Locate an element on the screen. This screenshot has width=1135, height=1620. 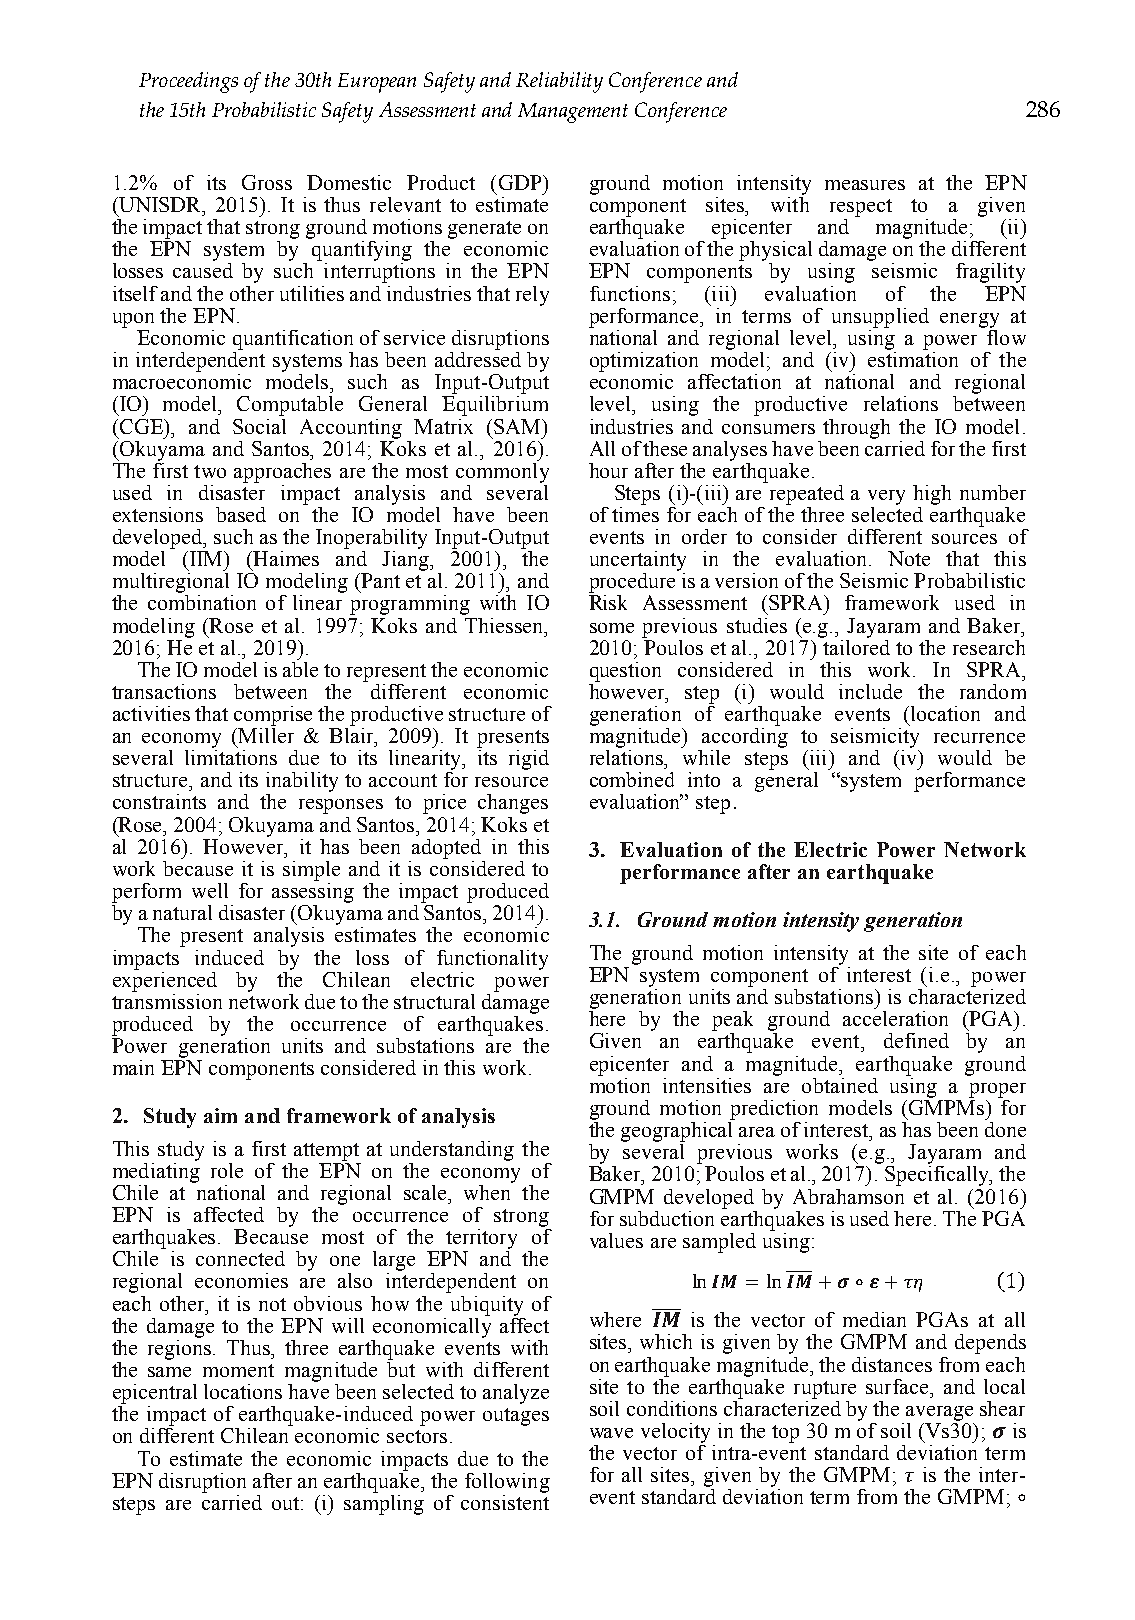
Note is located at coordinates (909, 558).
